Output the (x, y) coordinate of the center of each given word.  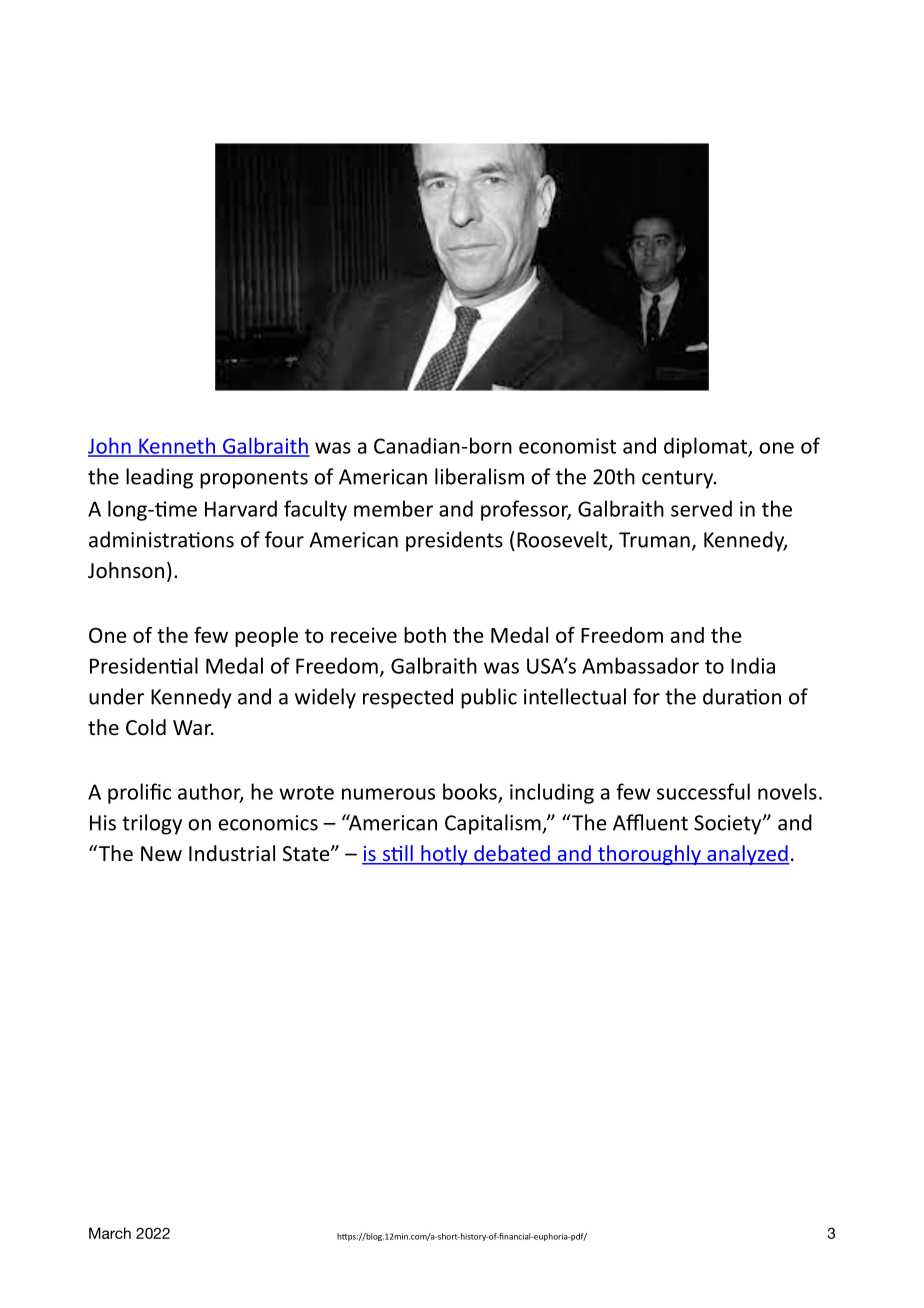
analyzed (747, 855)
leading (159, 478)
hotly (444, 855)
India (753, 665)
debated (512, 854)
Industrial (232, 853)
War (193, 727)
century (679, 479)
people (266, 637)
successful (703, 791)
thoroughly (649, 855)
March (110, 1233)
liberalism (479, 476)
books (471, 792)
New (161, 854)
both (425, 635)
